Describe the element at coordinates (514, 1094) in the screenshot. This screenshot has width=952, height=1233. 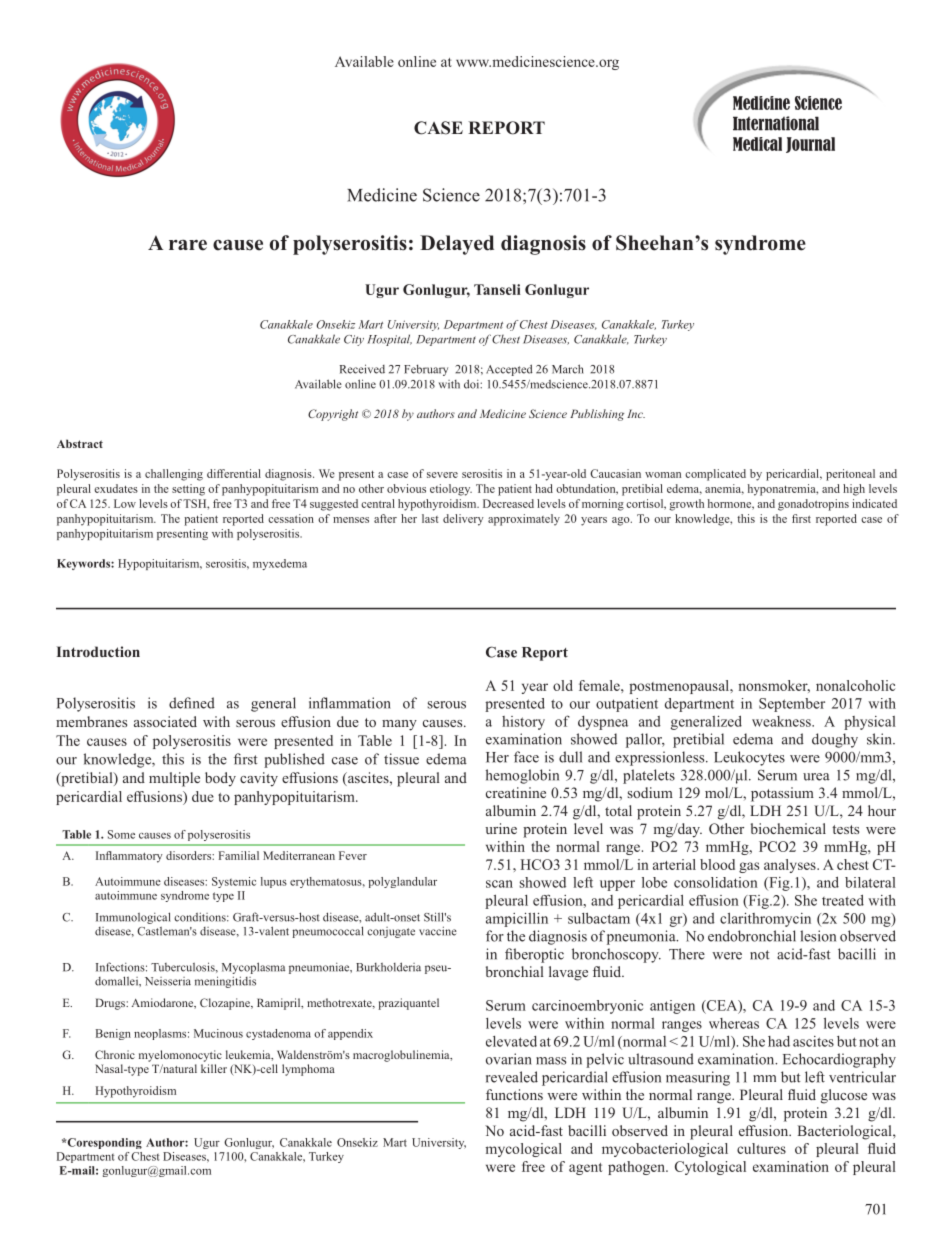
I see `functions` at that location.
